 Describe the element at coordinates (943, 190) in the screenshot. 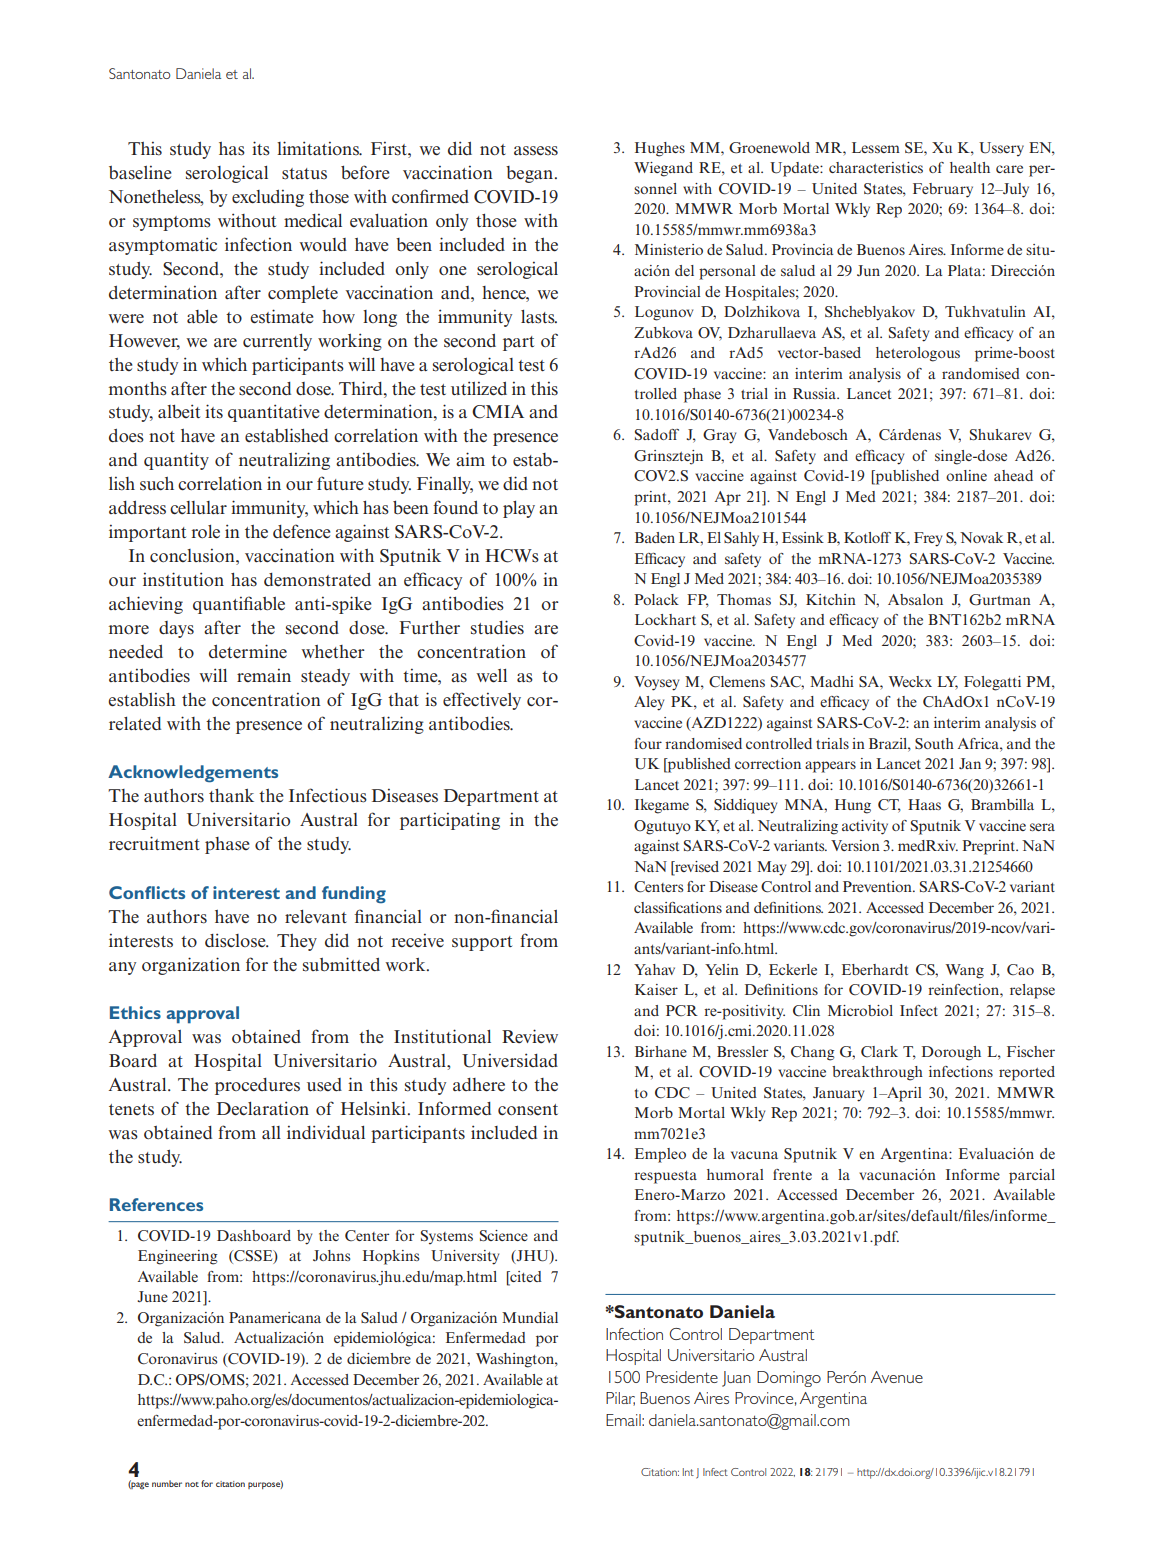

I see `February` at that location.
